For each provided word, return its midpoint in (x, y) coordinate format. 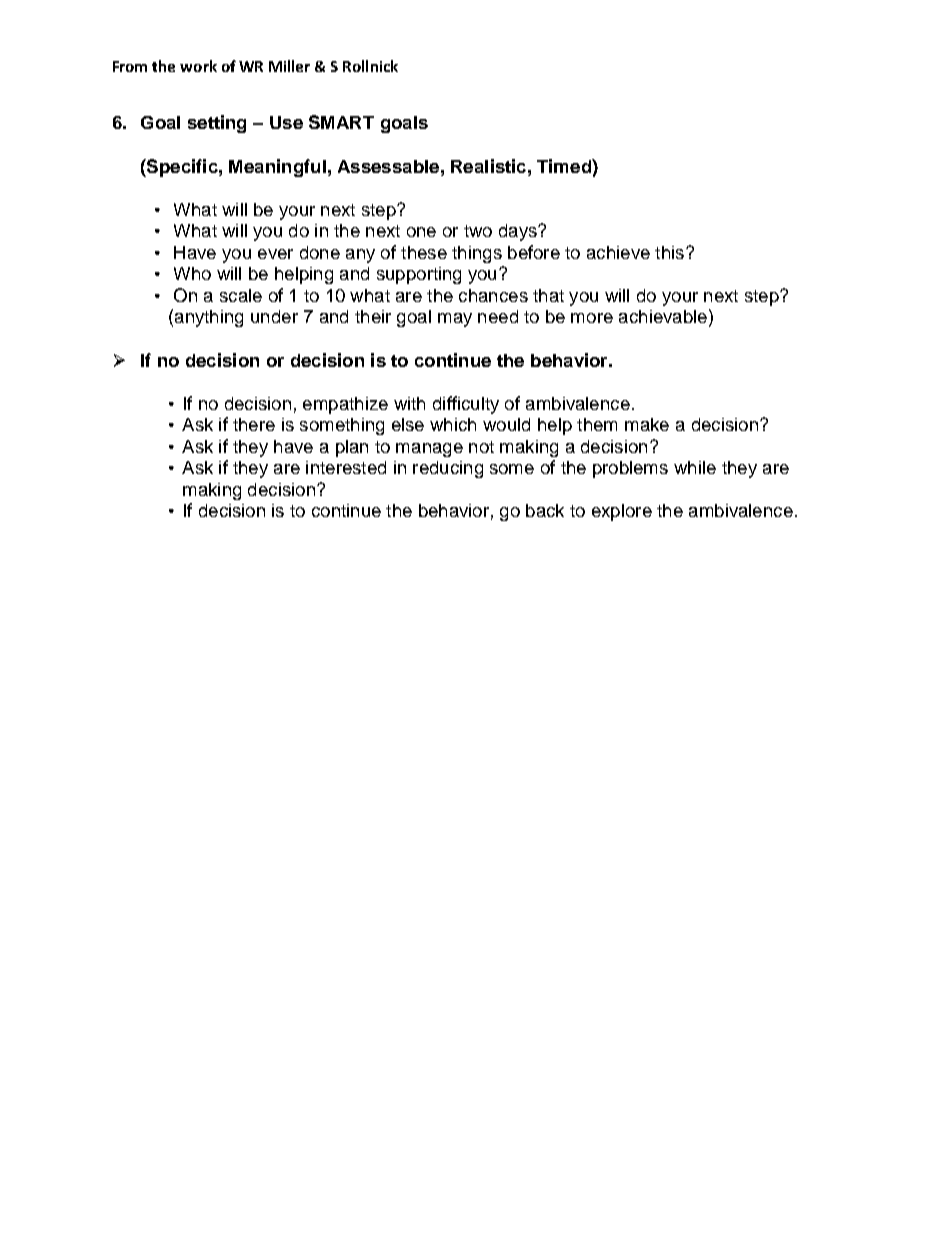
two (478, 231)
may (455, 320)
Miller (289, 66)
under (274, 316)
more (592, 318)
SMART (341, 122)
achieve (618, 252)
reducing (448, 469)
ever (275, 254)
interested (346, 467)
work (198, 66)
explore (622, 512)
